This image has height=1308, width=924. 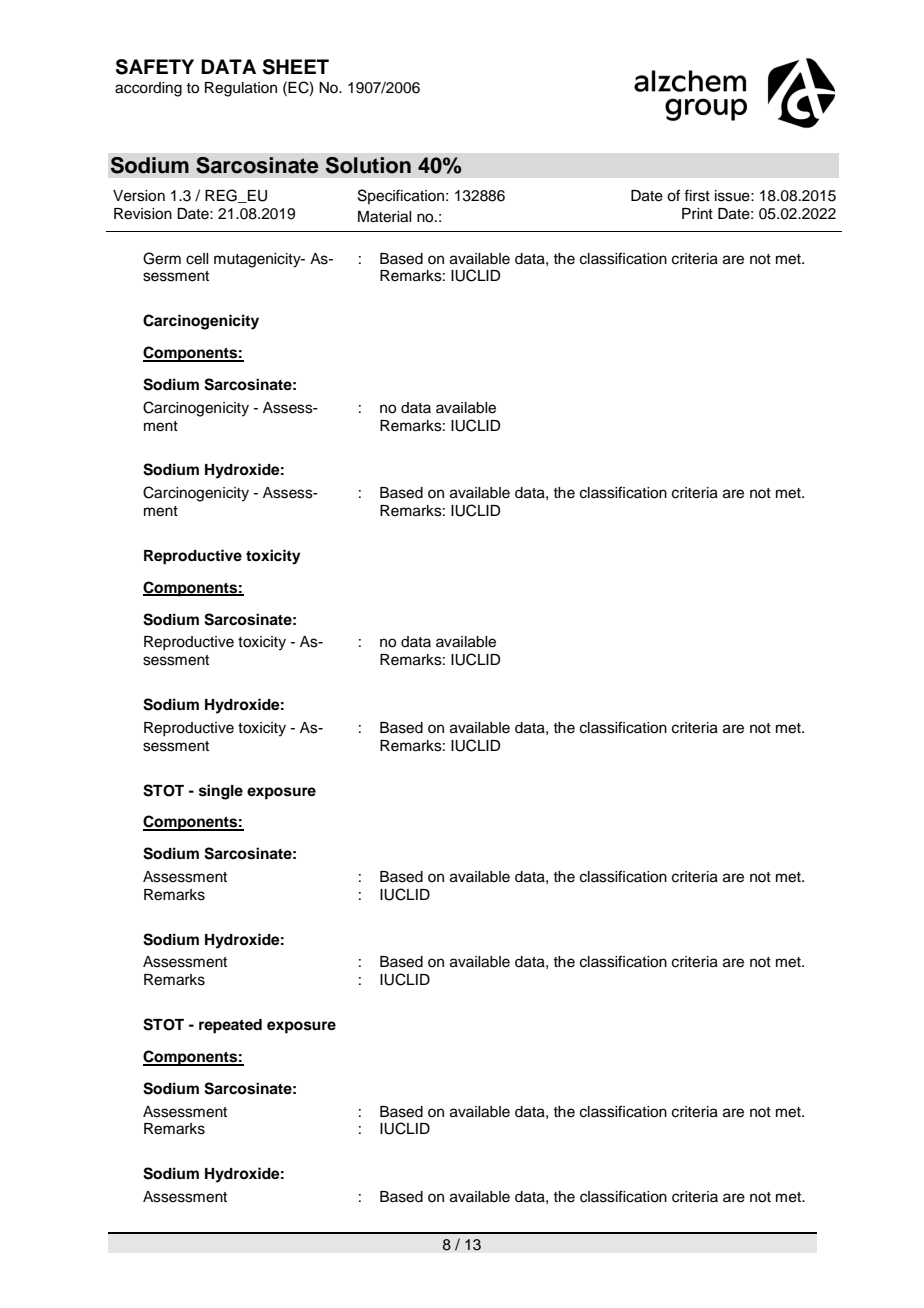 I want to click on according, so click(x=148, y=89).
